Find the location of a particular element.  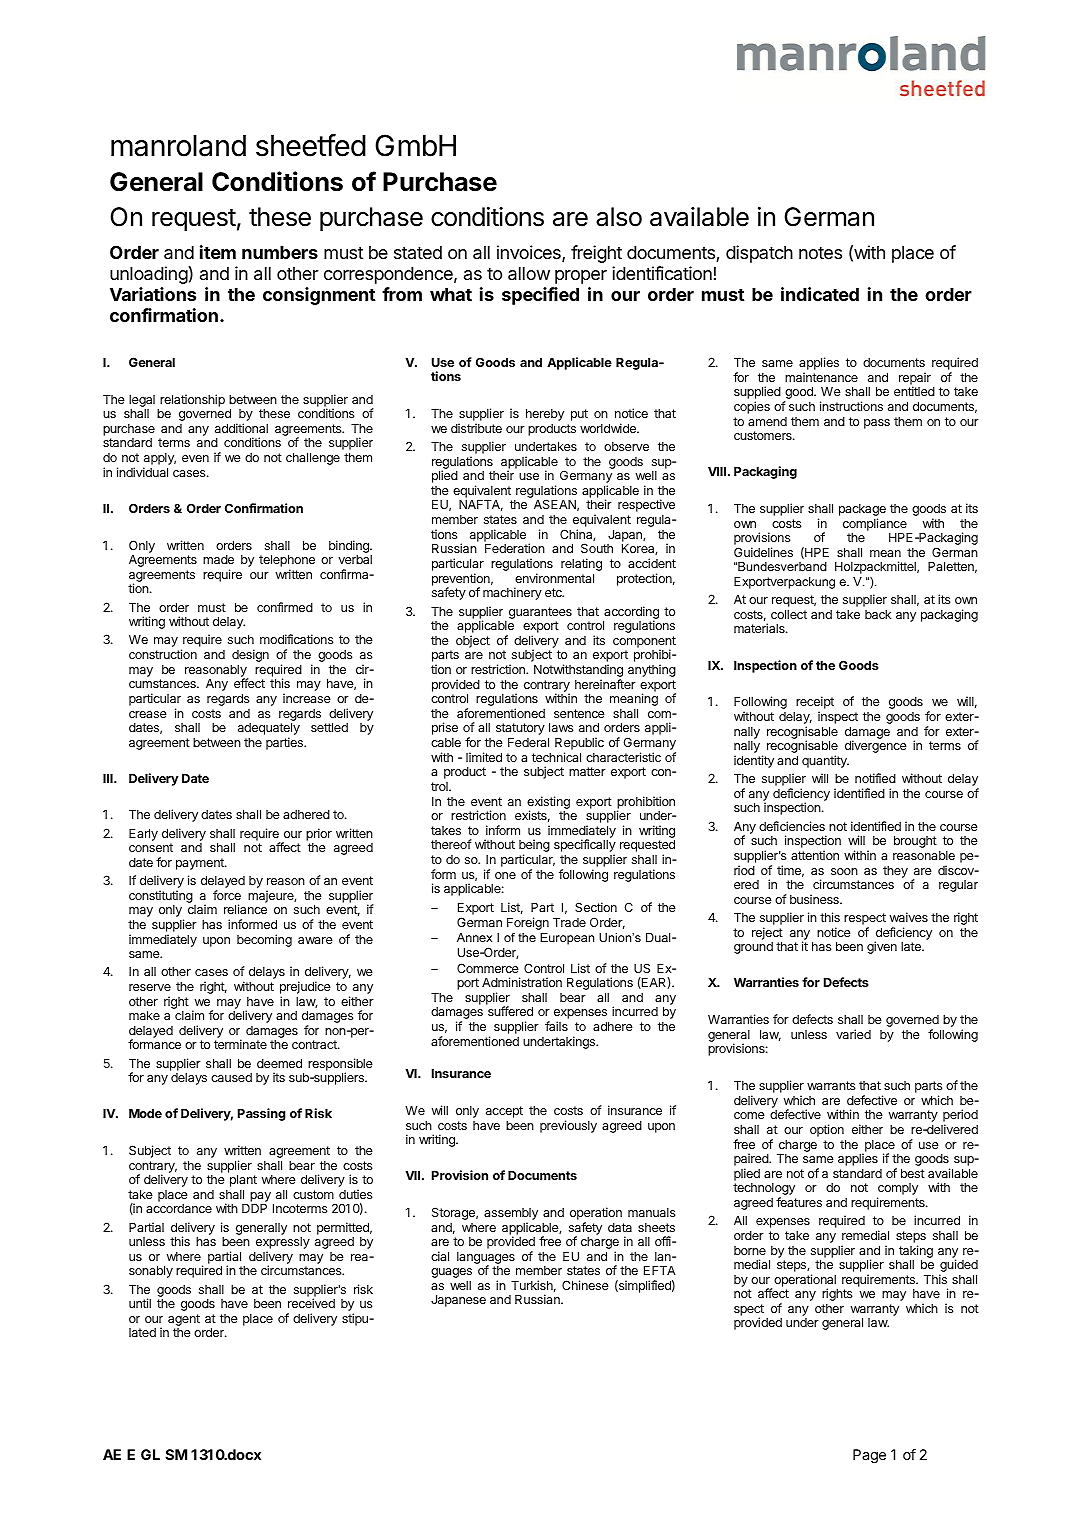

payment is located at coordinates (201, 864).
